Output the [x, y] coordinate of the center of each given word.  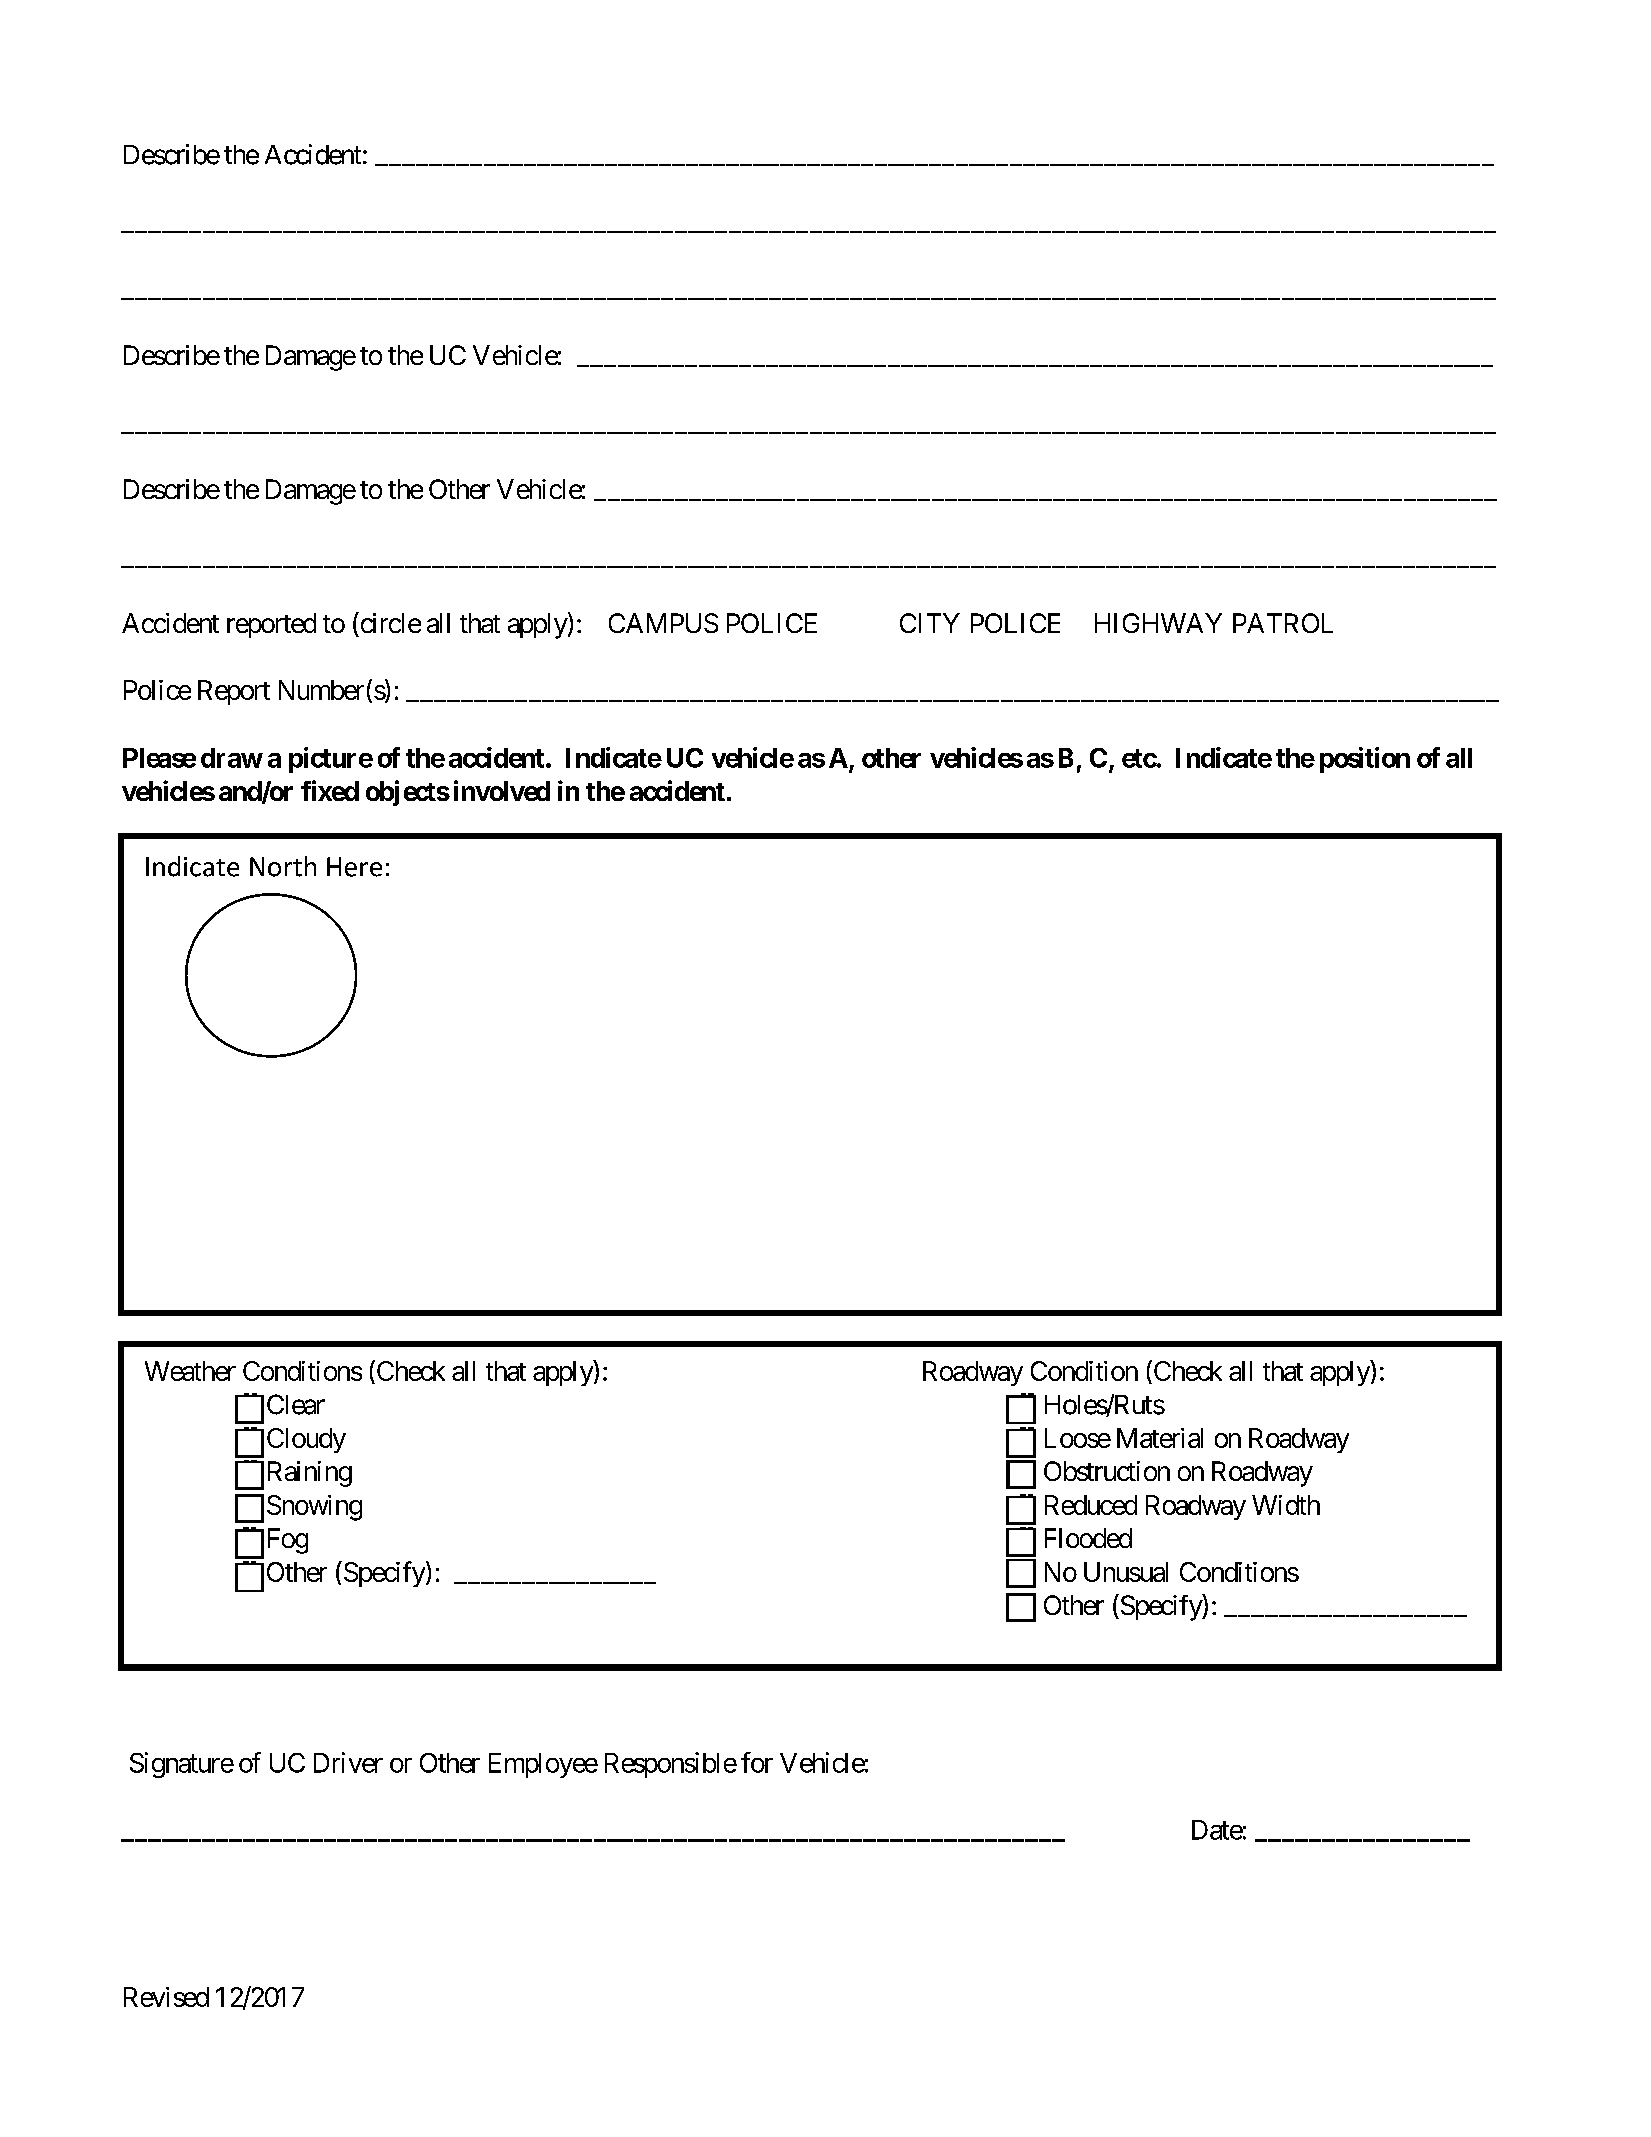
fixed [330, 790]
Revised [166, 1997]
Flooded [1088, 1538]
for [757, 1762]
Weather [190, 1371]
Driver [348, 1762]
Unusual [1126, 1572]
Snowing [314, 1508]
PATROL [1283, 623]
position [1365, 760]
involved [502, 790]
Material [1160, 1438]
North [283, 866]
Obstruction [1107, 1471]
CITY [930, 623]
